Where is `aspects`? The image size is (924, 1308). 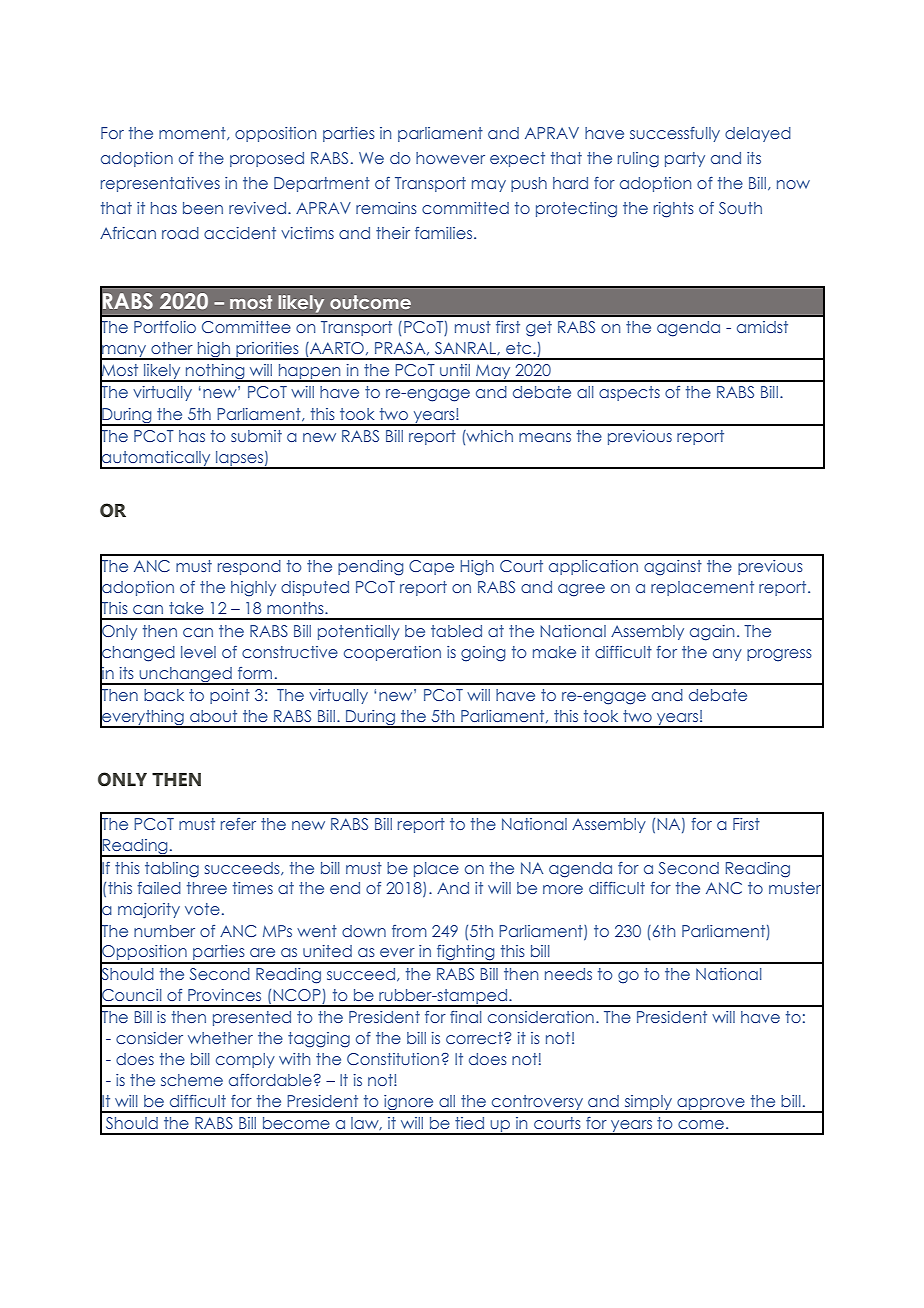 aspects is located at coordinates (629, 393).
